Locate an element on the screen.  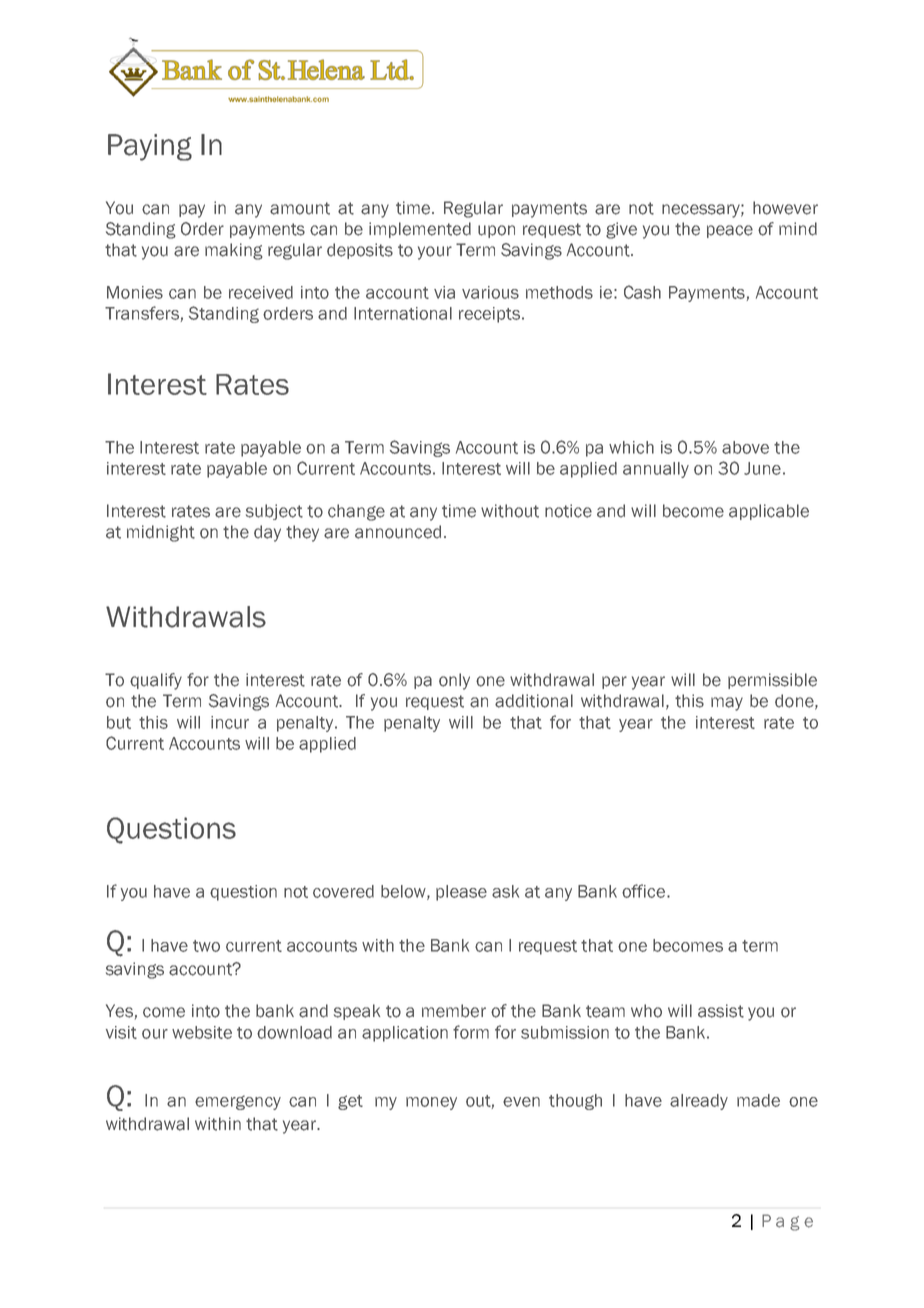
qualify is located at coordinates (156, 681).
